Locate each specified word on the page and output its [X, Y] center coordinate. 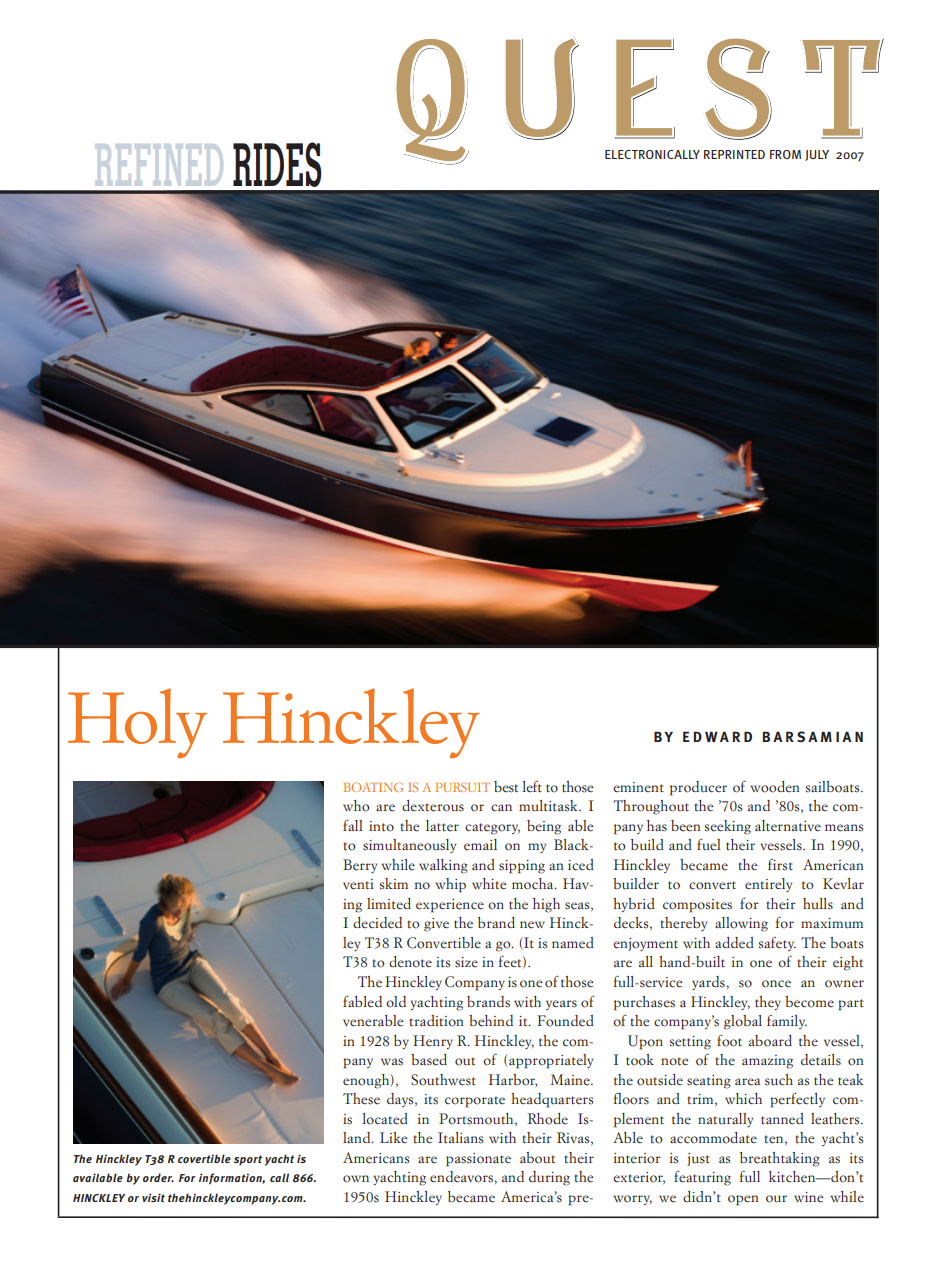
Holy [137, 723]
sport [248, 1160]
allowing [741, 924]
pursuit [463, 787]
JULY [817, 155]
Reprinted [734, 154]
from [785, 154]
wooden [774, 787]
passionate [478, 1160]
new [532, 925]
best [506, 787]
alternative [788, 826]
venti [358, 884]
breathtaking [780, 1159]
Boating [373, 787]
